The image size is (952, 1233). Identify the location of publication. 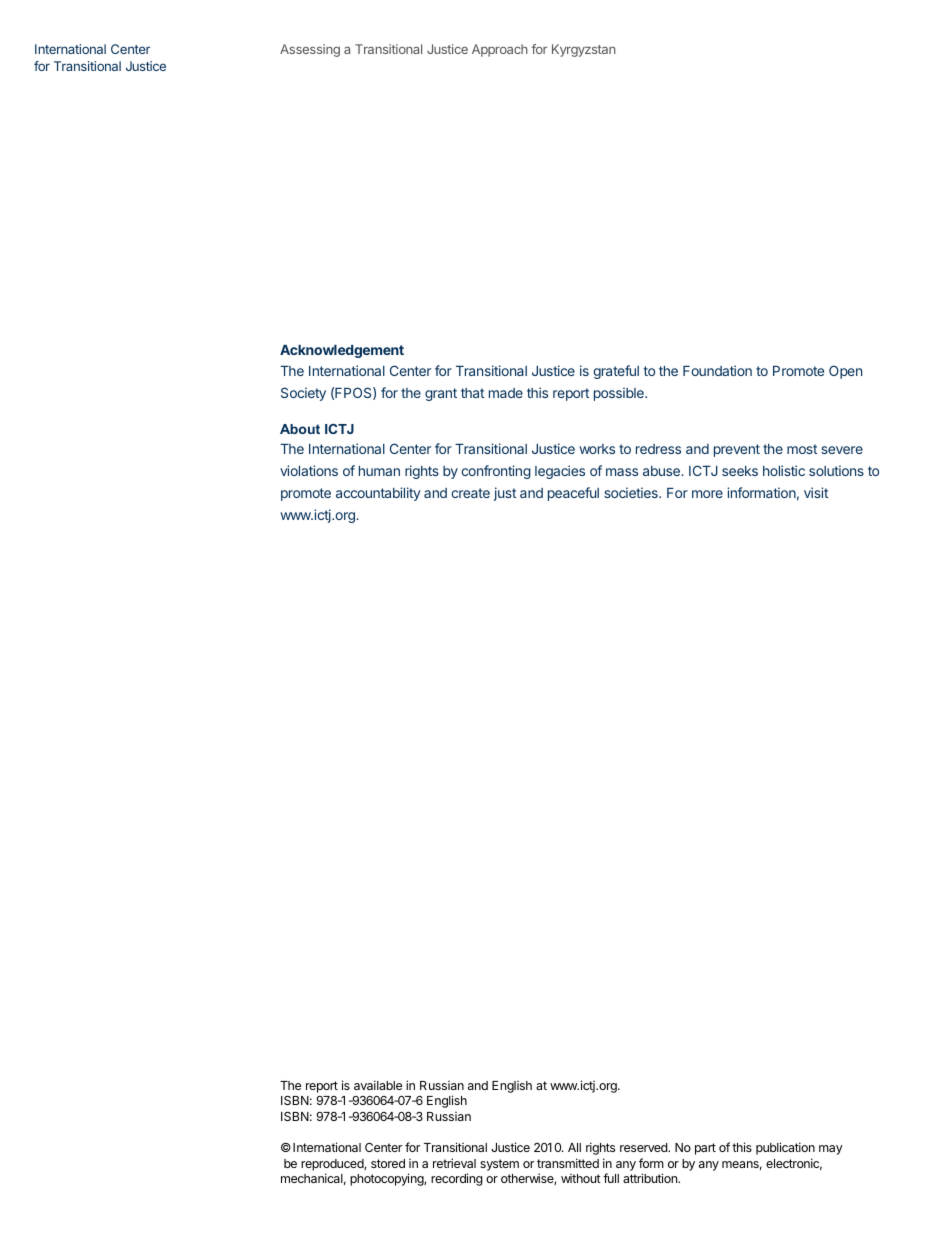
(785, 1148).
